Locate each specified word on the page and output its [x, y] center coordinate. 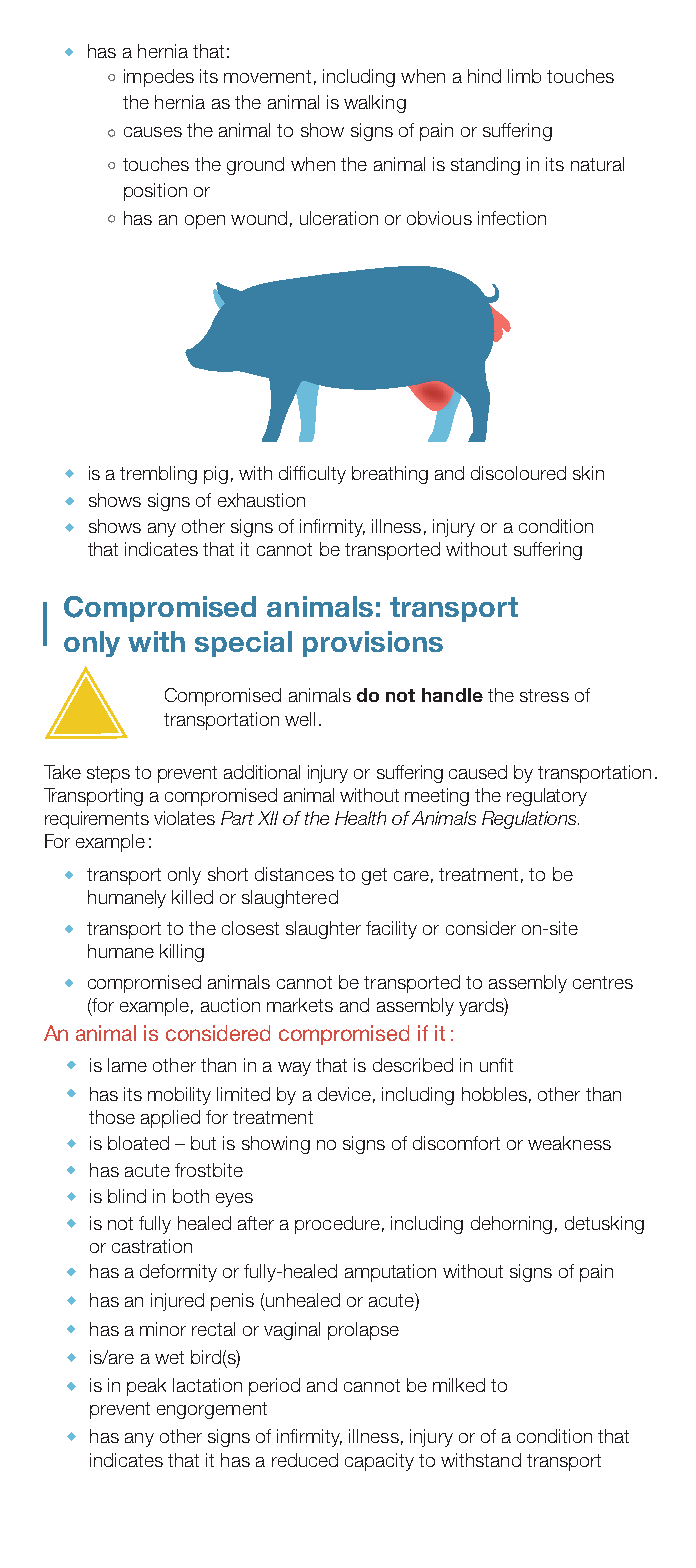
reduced [305, 1460]
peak [146, 1387]
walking [375, 104]
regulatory [547, 797]
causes [153, 132]
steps [108, 774]
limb [524, 76]
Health [360, 818]
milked [459, 1385]
